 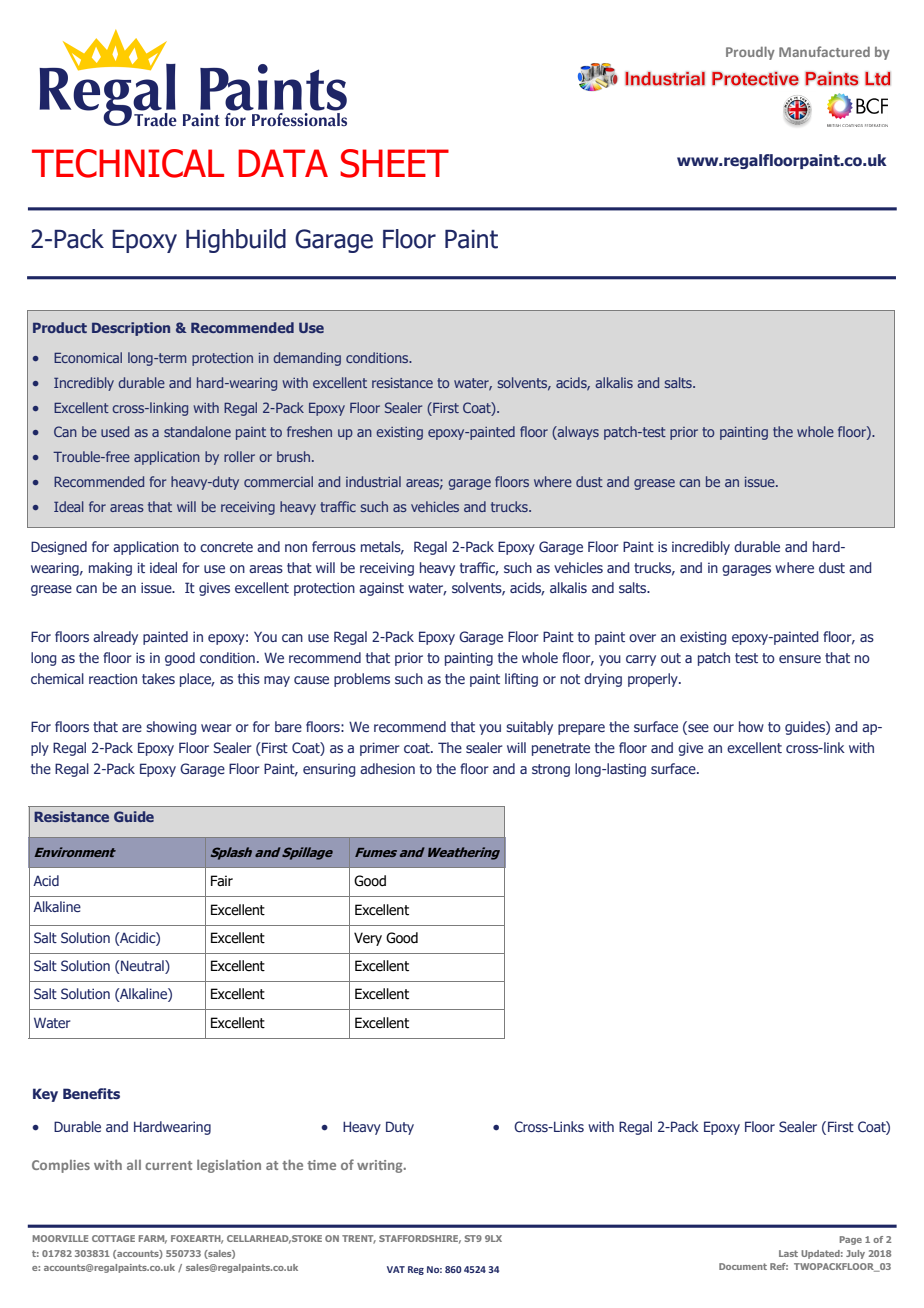 I want to click on ensure, so click(x=800, y=659).
